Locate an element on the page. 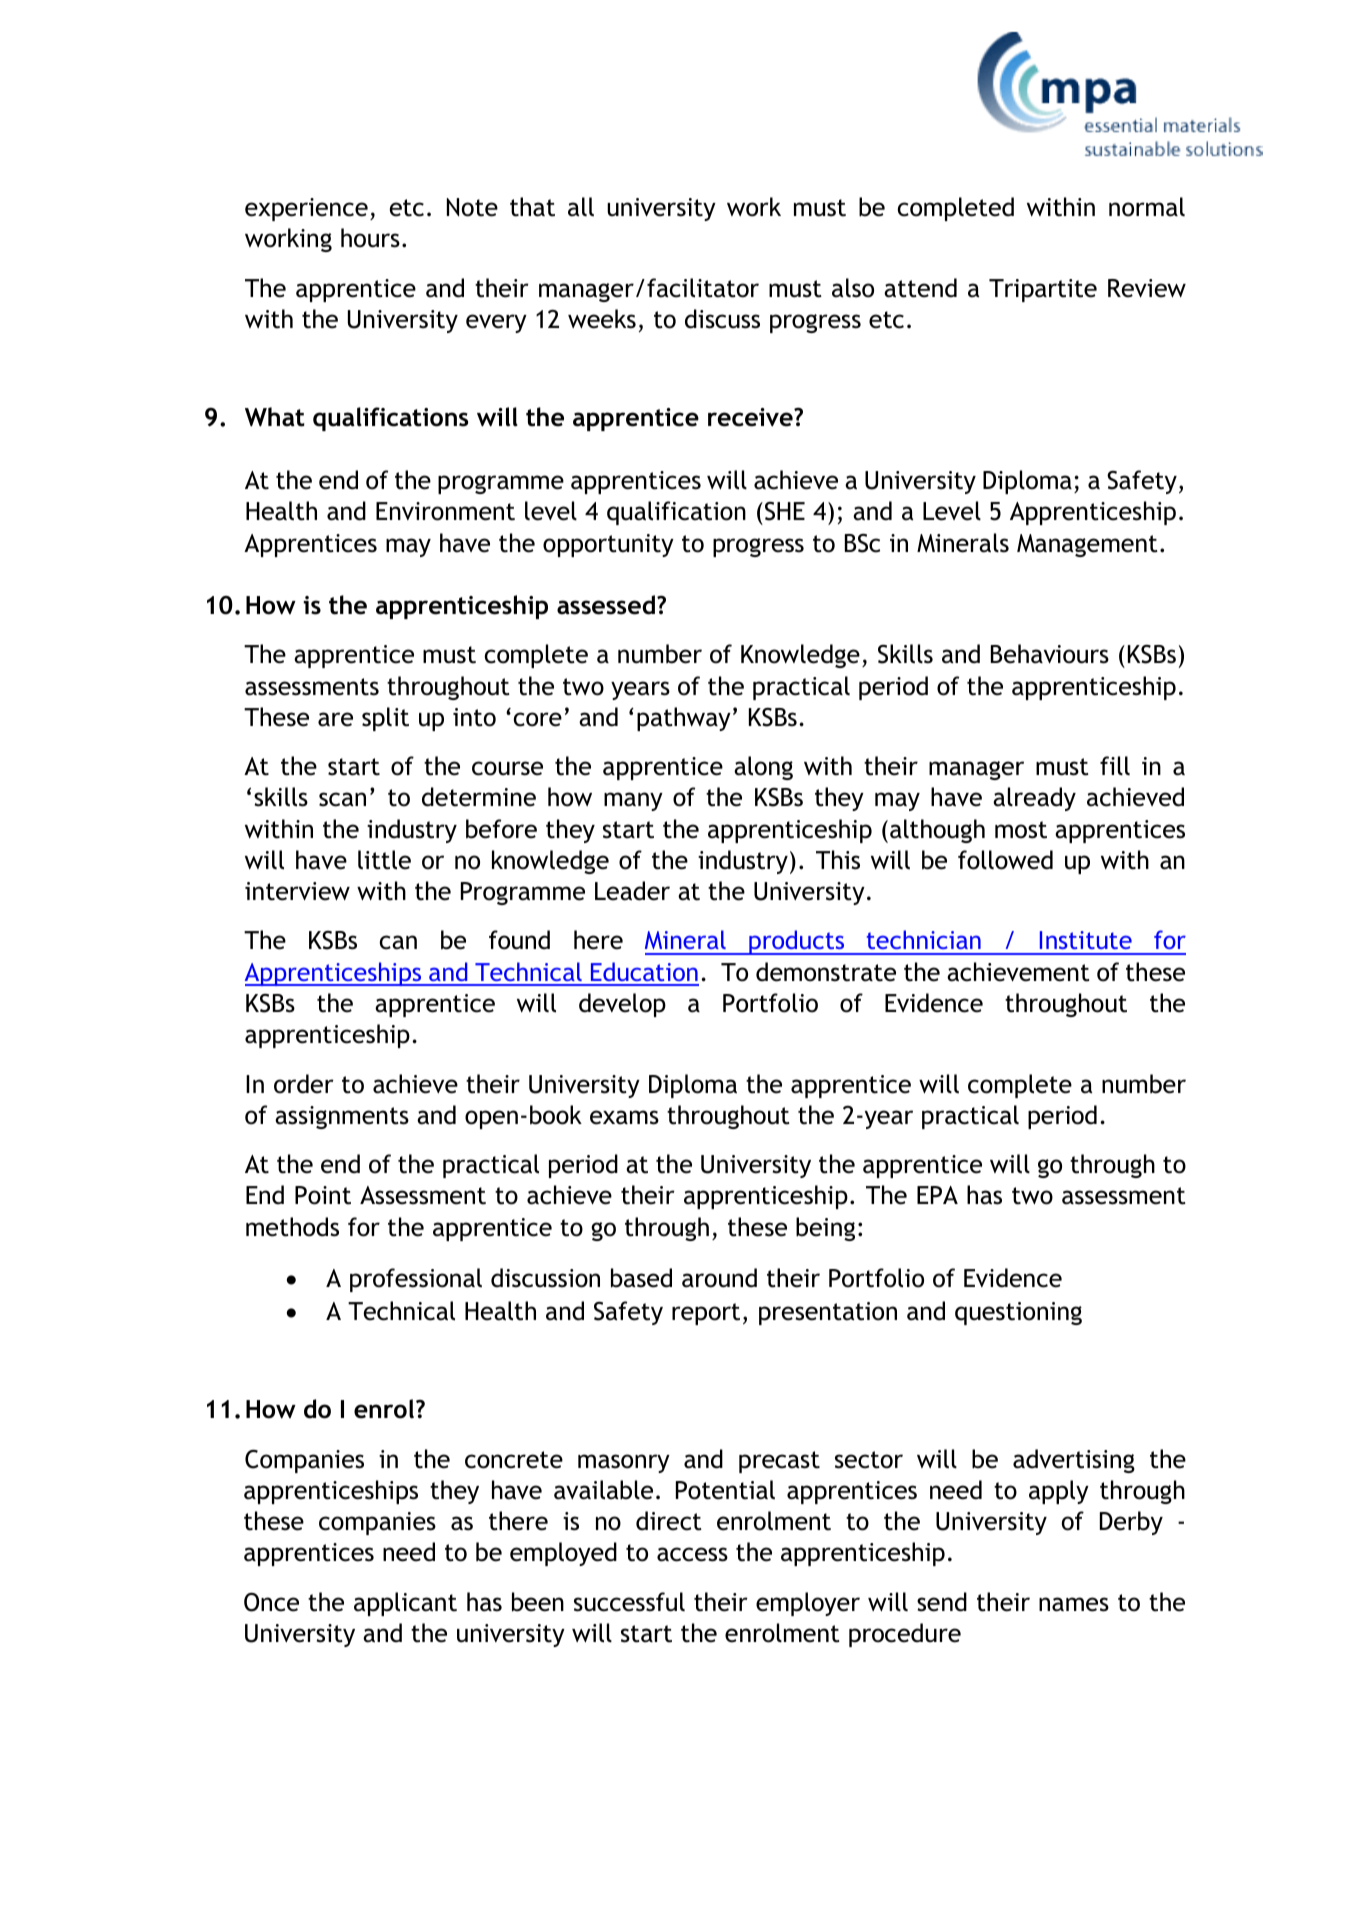  Environment is located at coordinates (445, 511).
